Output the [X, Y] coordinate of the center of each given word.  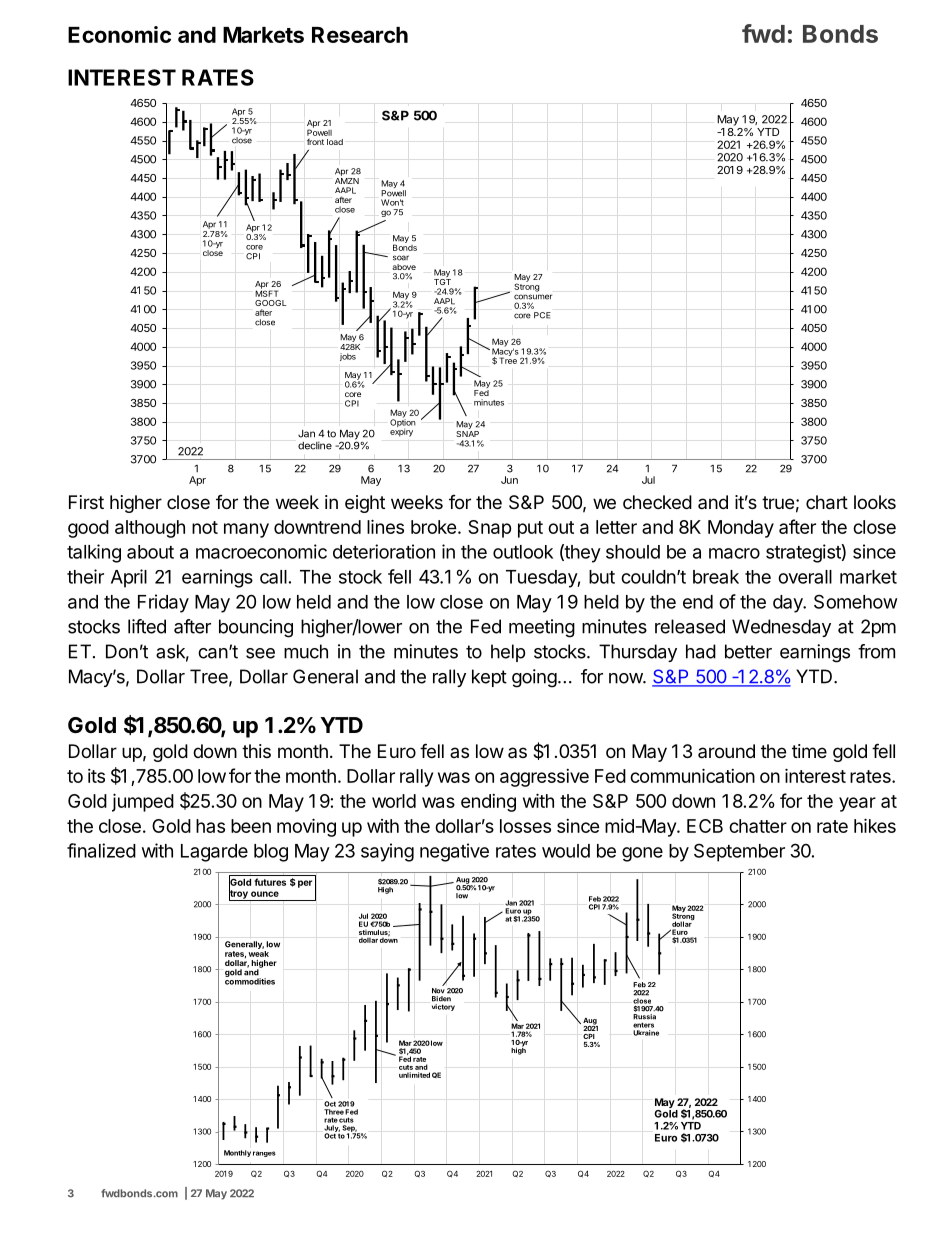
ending [488, 803]
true [778, 502]
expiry [401, 431]
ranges [264, 1154]
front [315, 141]
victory [443, 1007]
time [809, 751]
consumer [533, 297]
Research [360, 35]
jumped [143, 802]
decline [315, 445]
